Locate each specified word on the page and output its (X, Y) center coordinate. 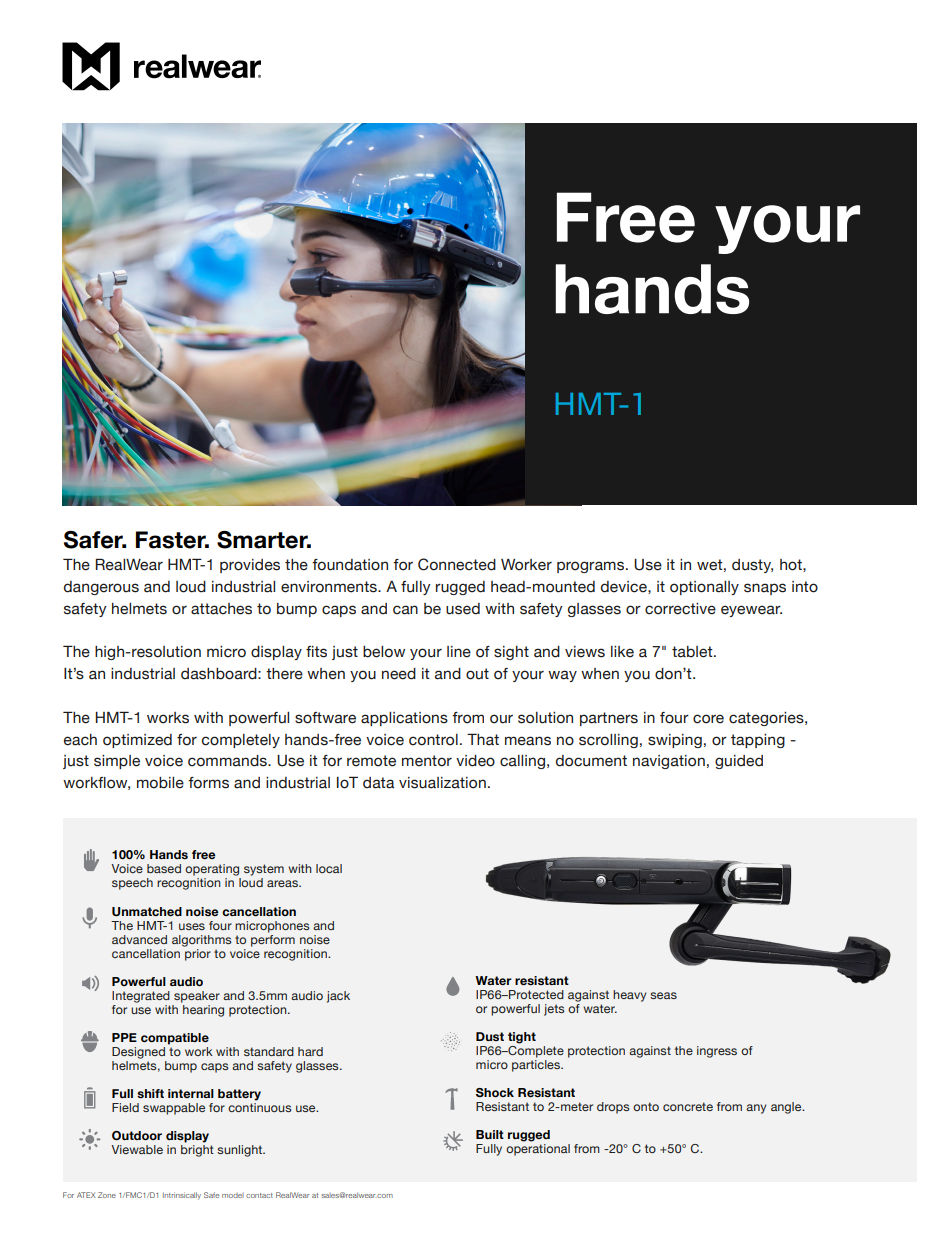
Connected (457, 564)
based (164, 868)
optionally (704, 588)
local (329, 868)
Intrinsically (182, 1196)
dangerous (101, 588)
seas (663, 995)
